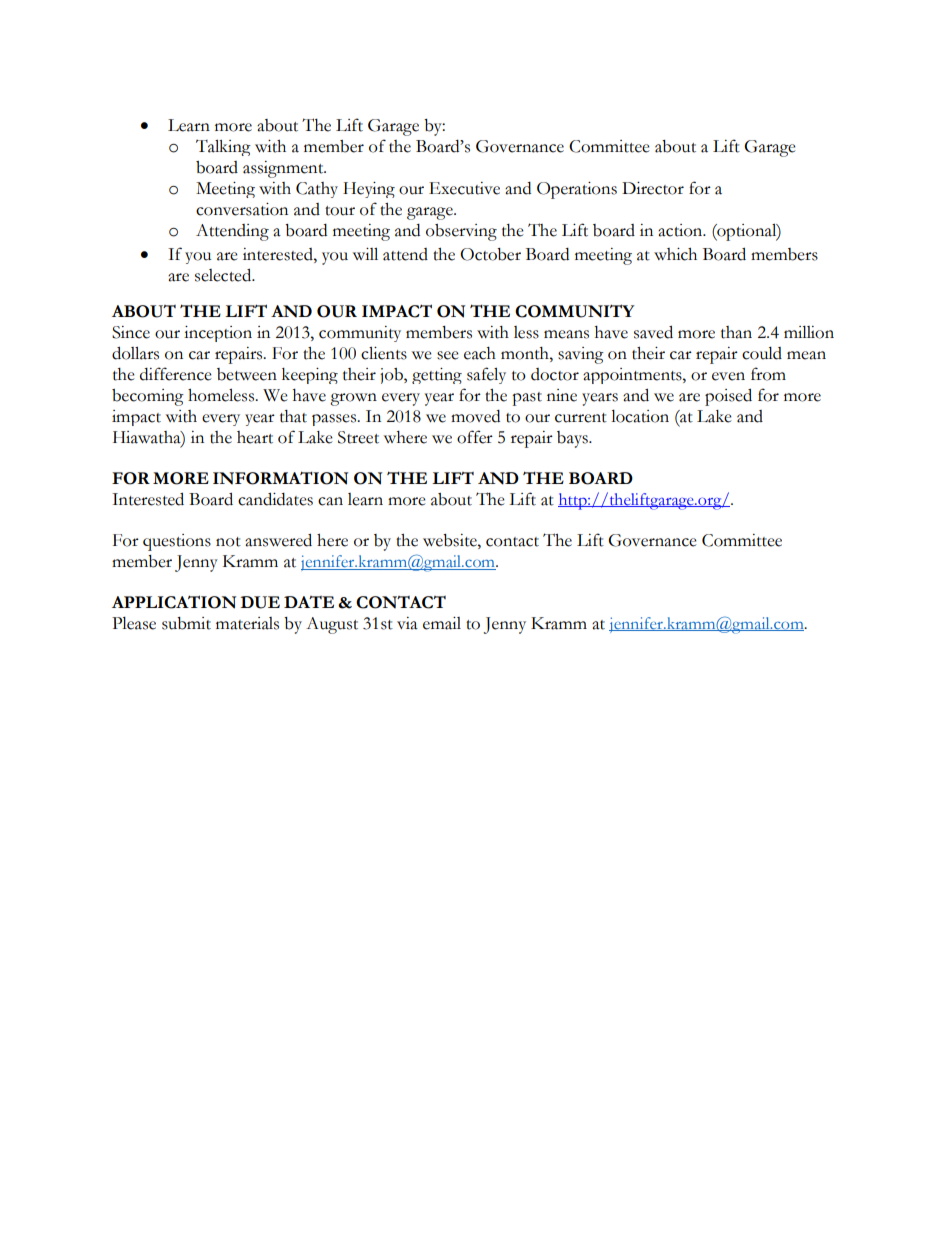 The image size is (952, 1233). What do you see at coordinates (490, 254) in the screenshot?
I see `October` at bounding box center [490, 254].
